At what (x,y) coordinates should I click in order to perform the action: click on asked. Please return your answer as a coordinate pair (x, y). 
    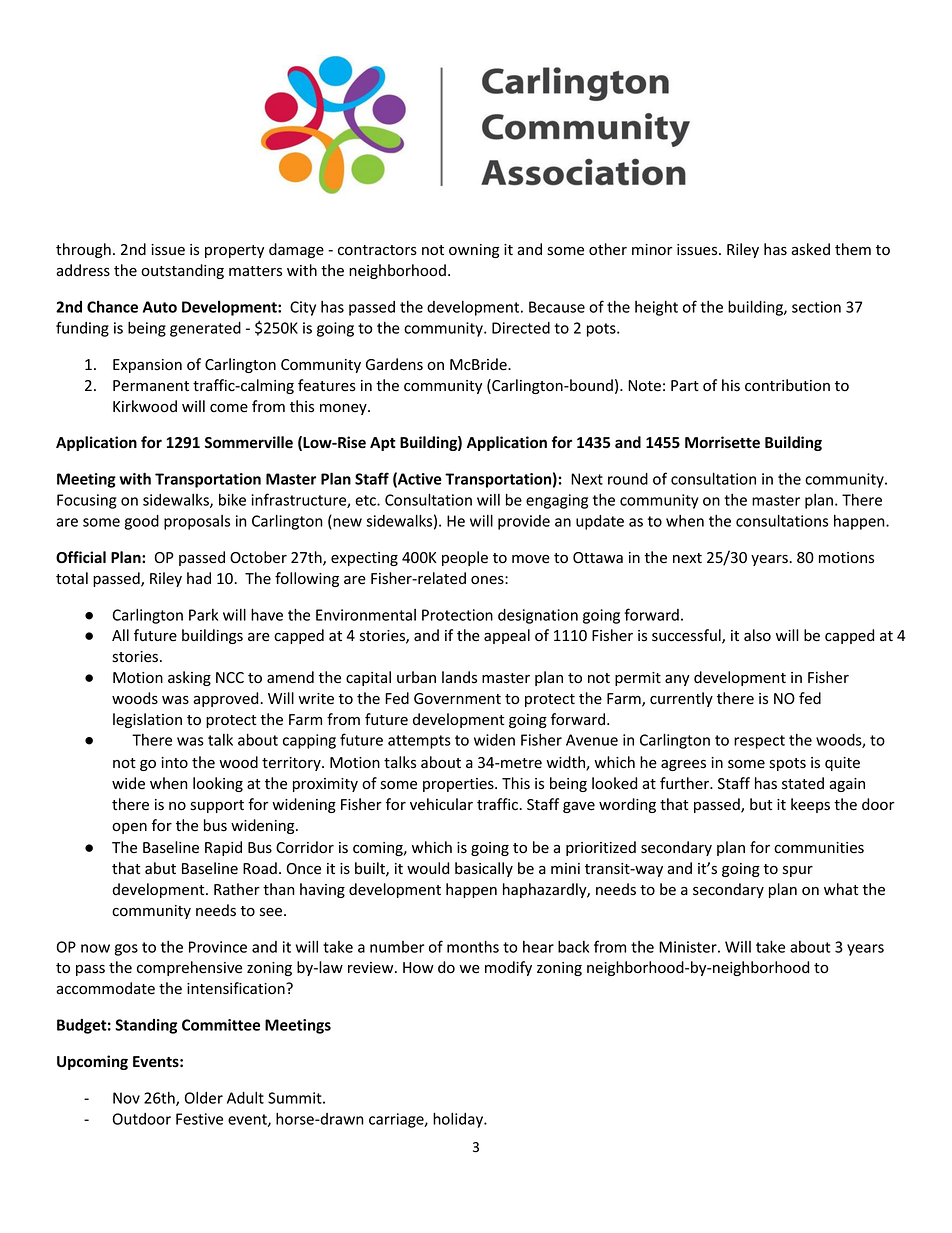
    Looking at the image, I should click on (810, 249).
